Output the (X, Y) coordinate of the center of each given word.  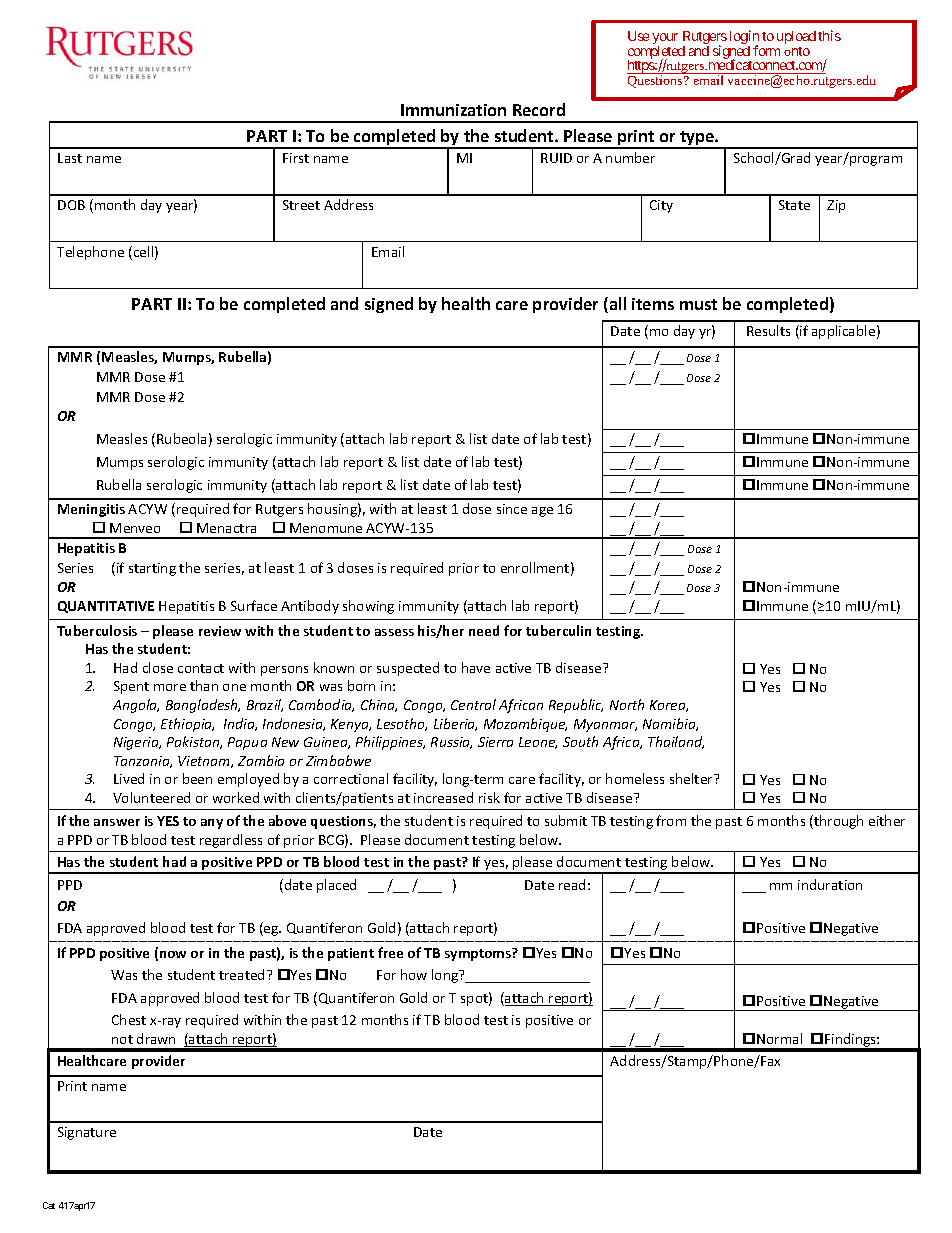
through (837, 822)
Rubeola (181, 438)
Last (70, 158)
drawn (156, 1038)
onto (797, 51)
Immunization (453, 110)
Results (768, 330)
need (484, 630)
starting (152, 569)
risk (489, 797)
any (212, 824)
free (390, 952)
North (627, 704)
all (616, 305)
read (572, 884)
